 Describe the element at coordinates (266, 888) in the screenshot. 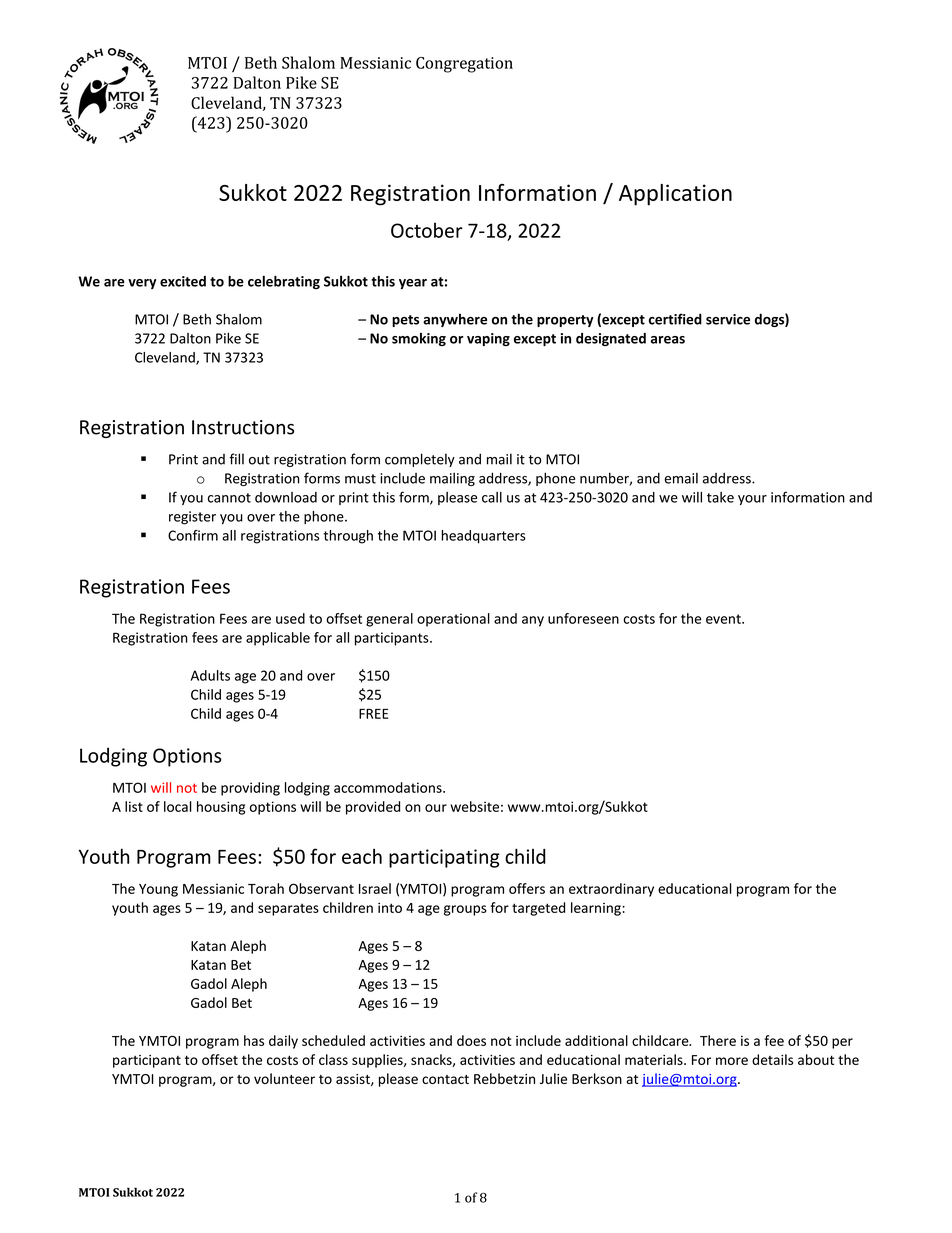

I see `Torah` at that location.
